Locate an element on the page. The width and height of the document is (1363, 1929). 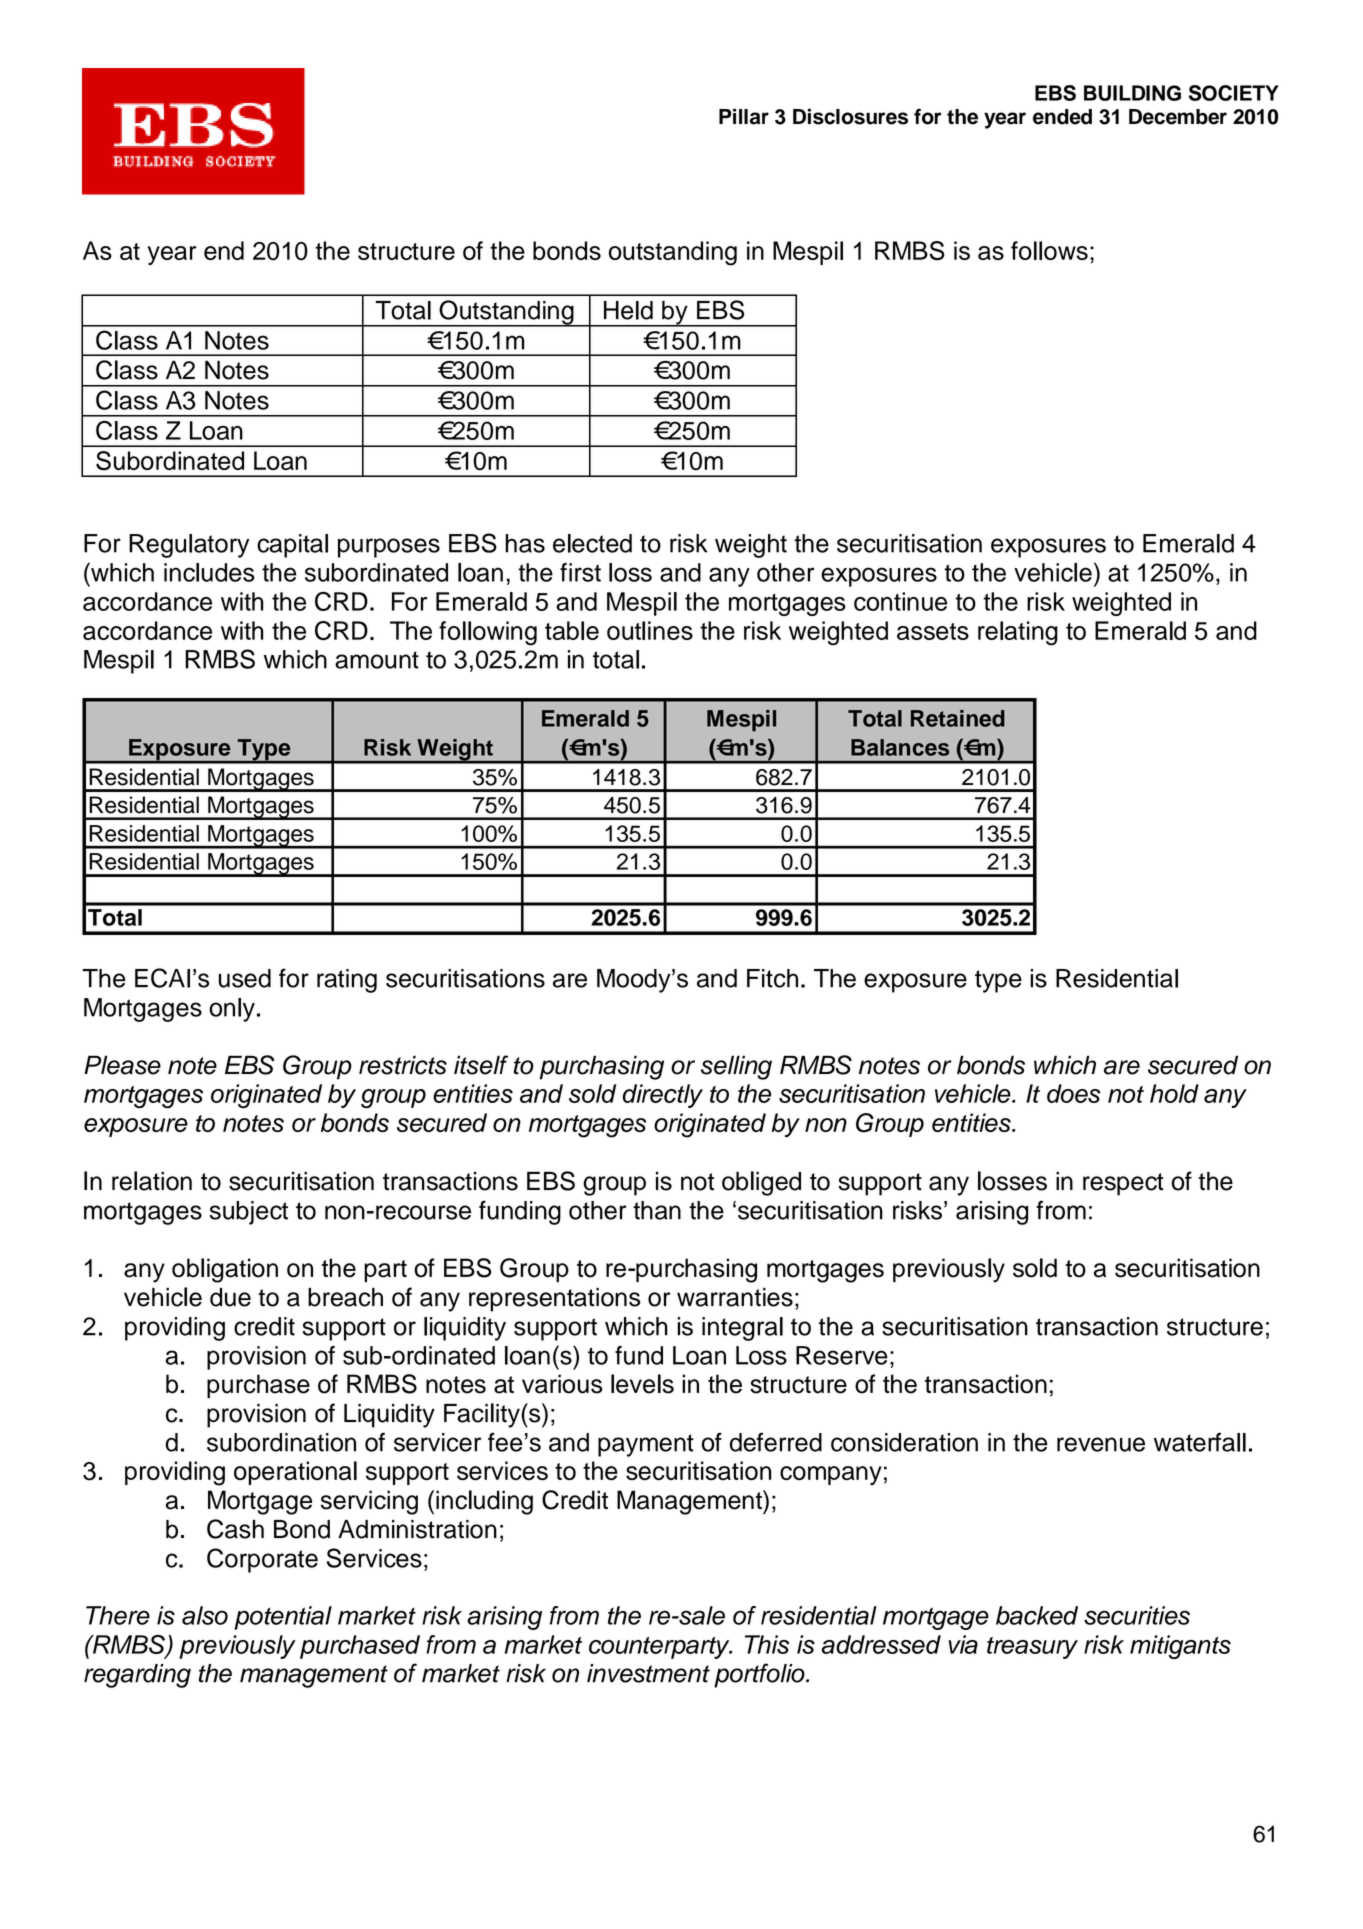
used is located at coordinates (245, 978).
